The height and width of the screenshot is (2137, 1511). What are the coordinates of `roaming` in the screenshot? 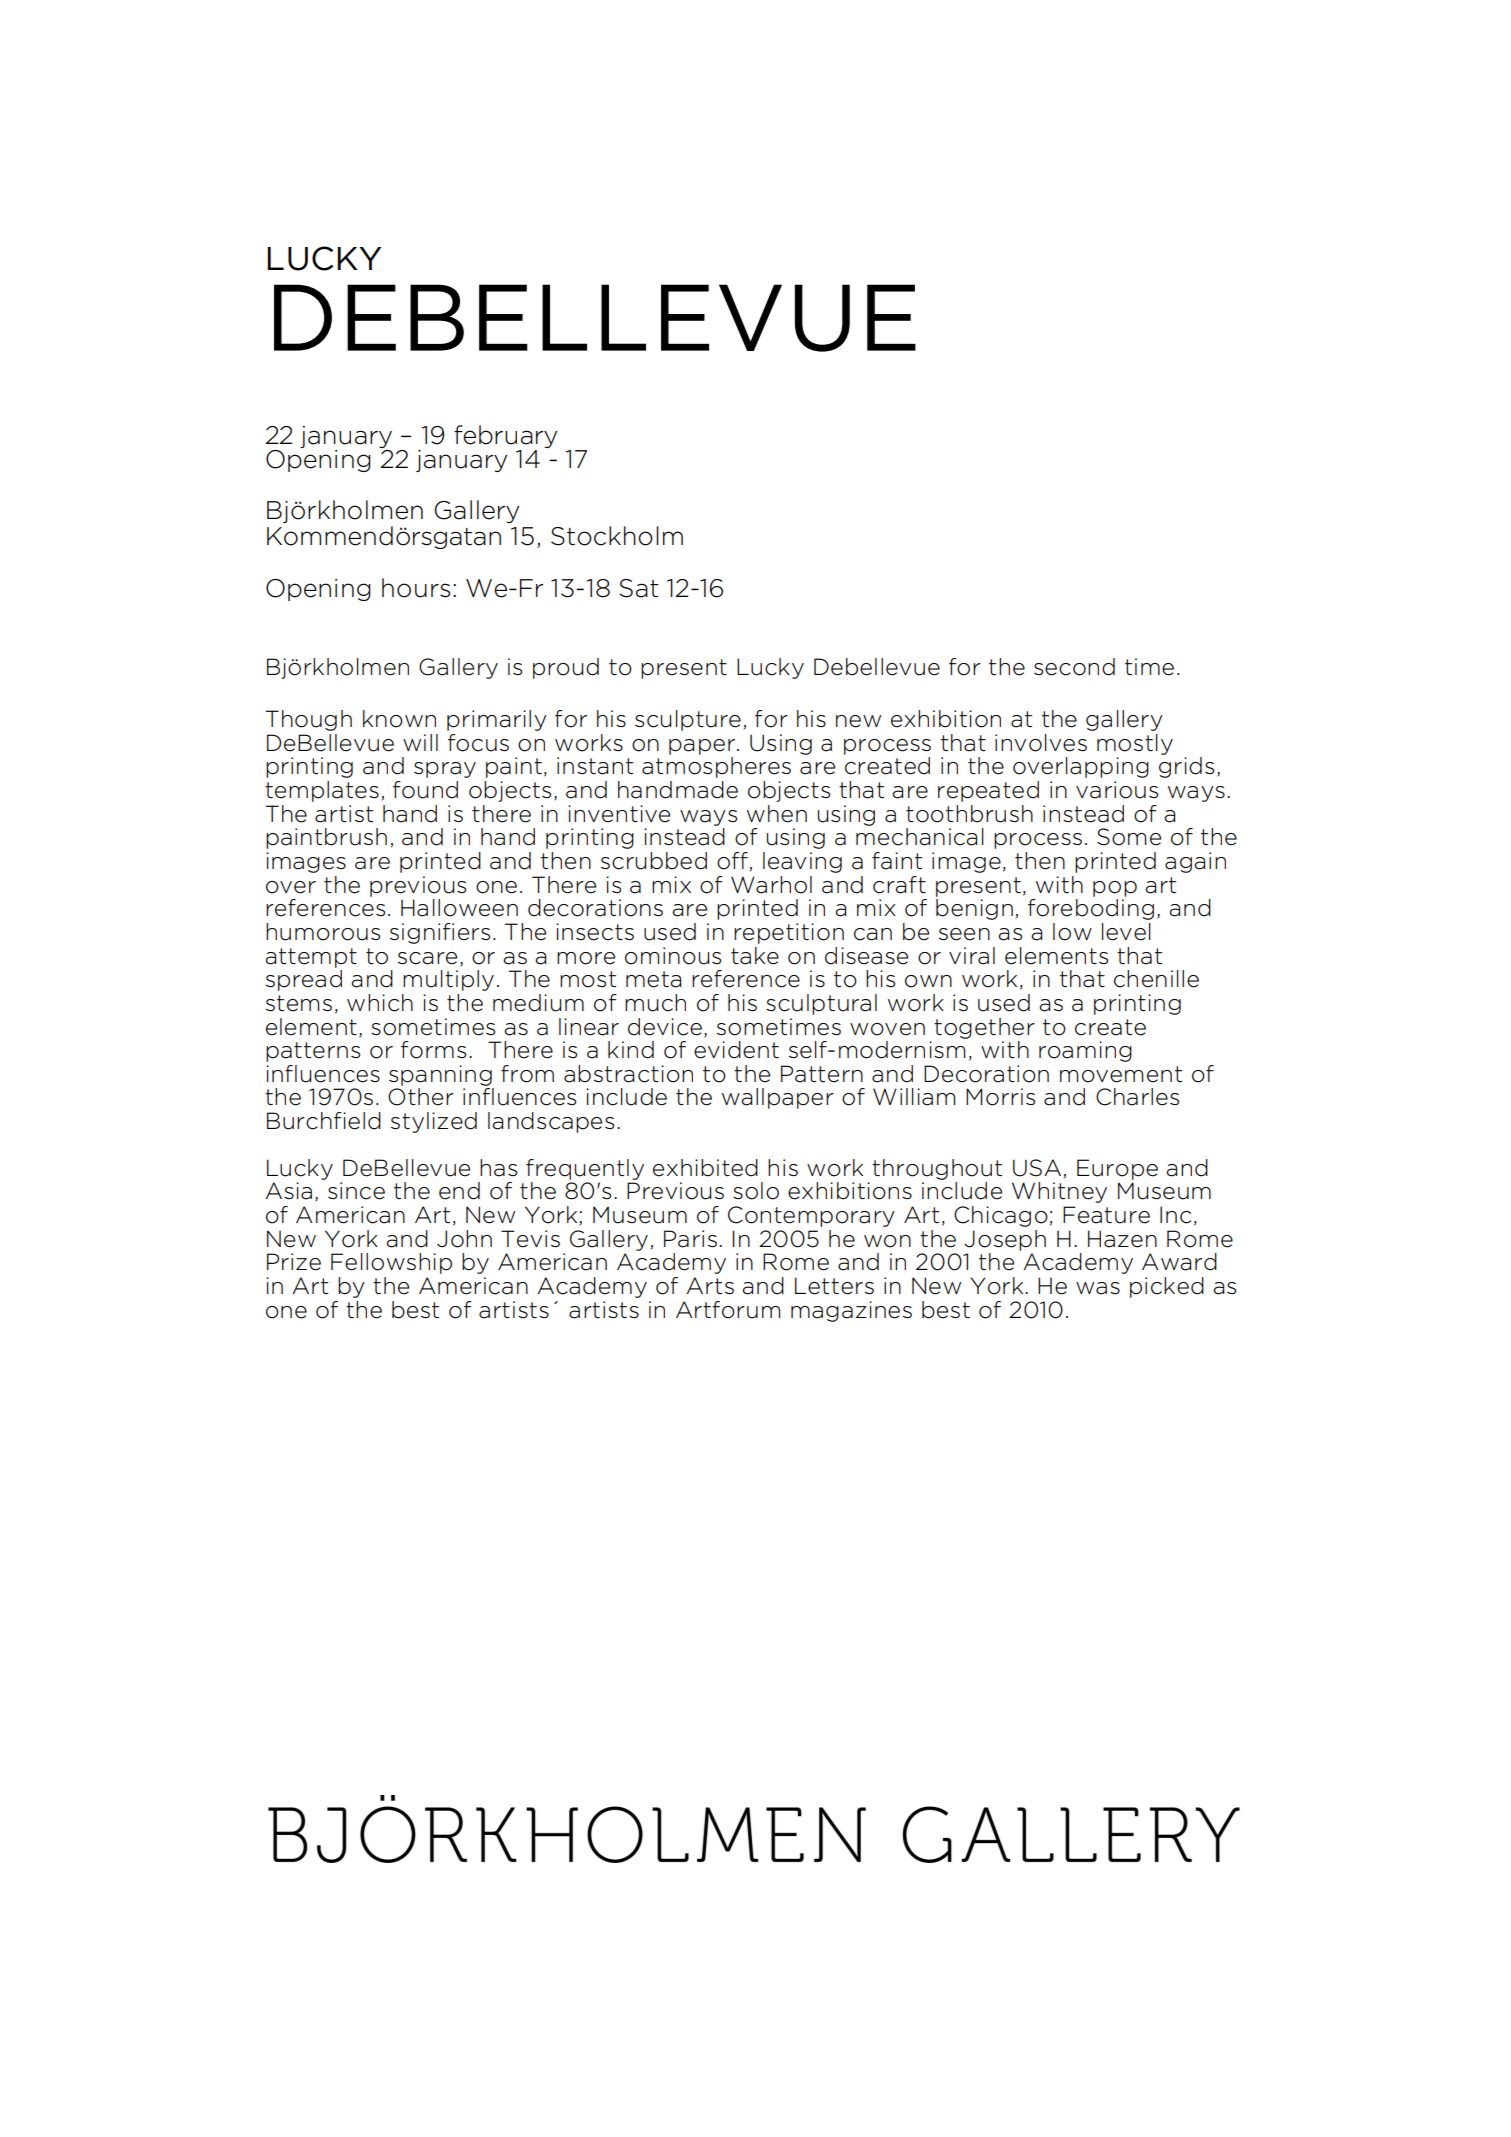 It's located at (1085, 1051).
